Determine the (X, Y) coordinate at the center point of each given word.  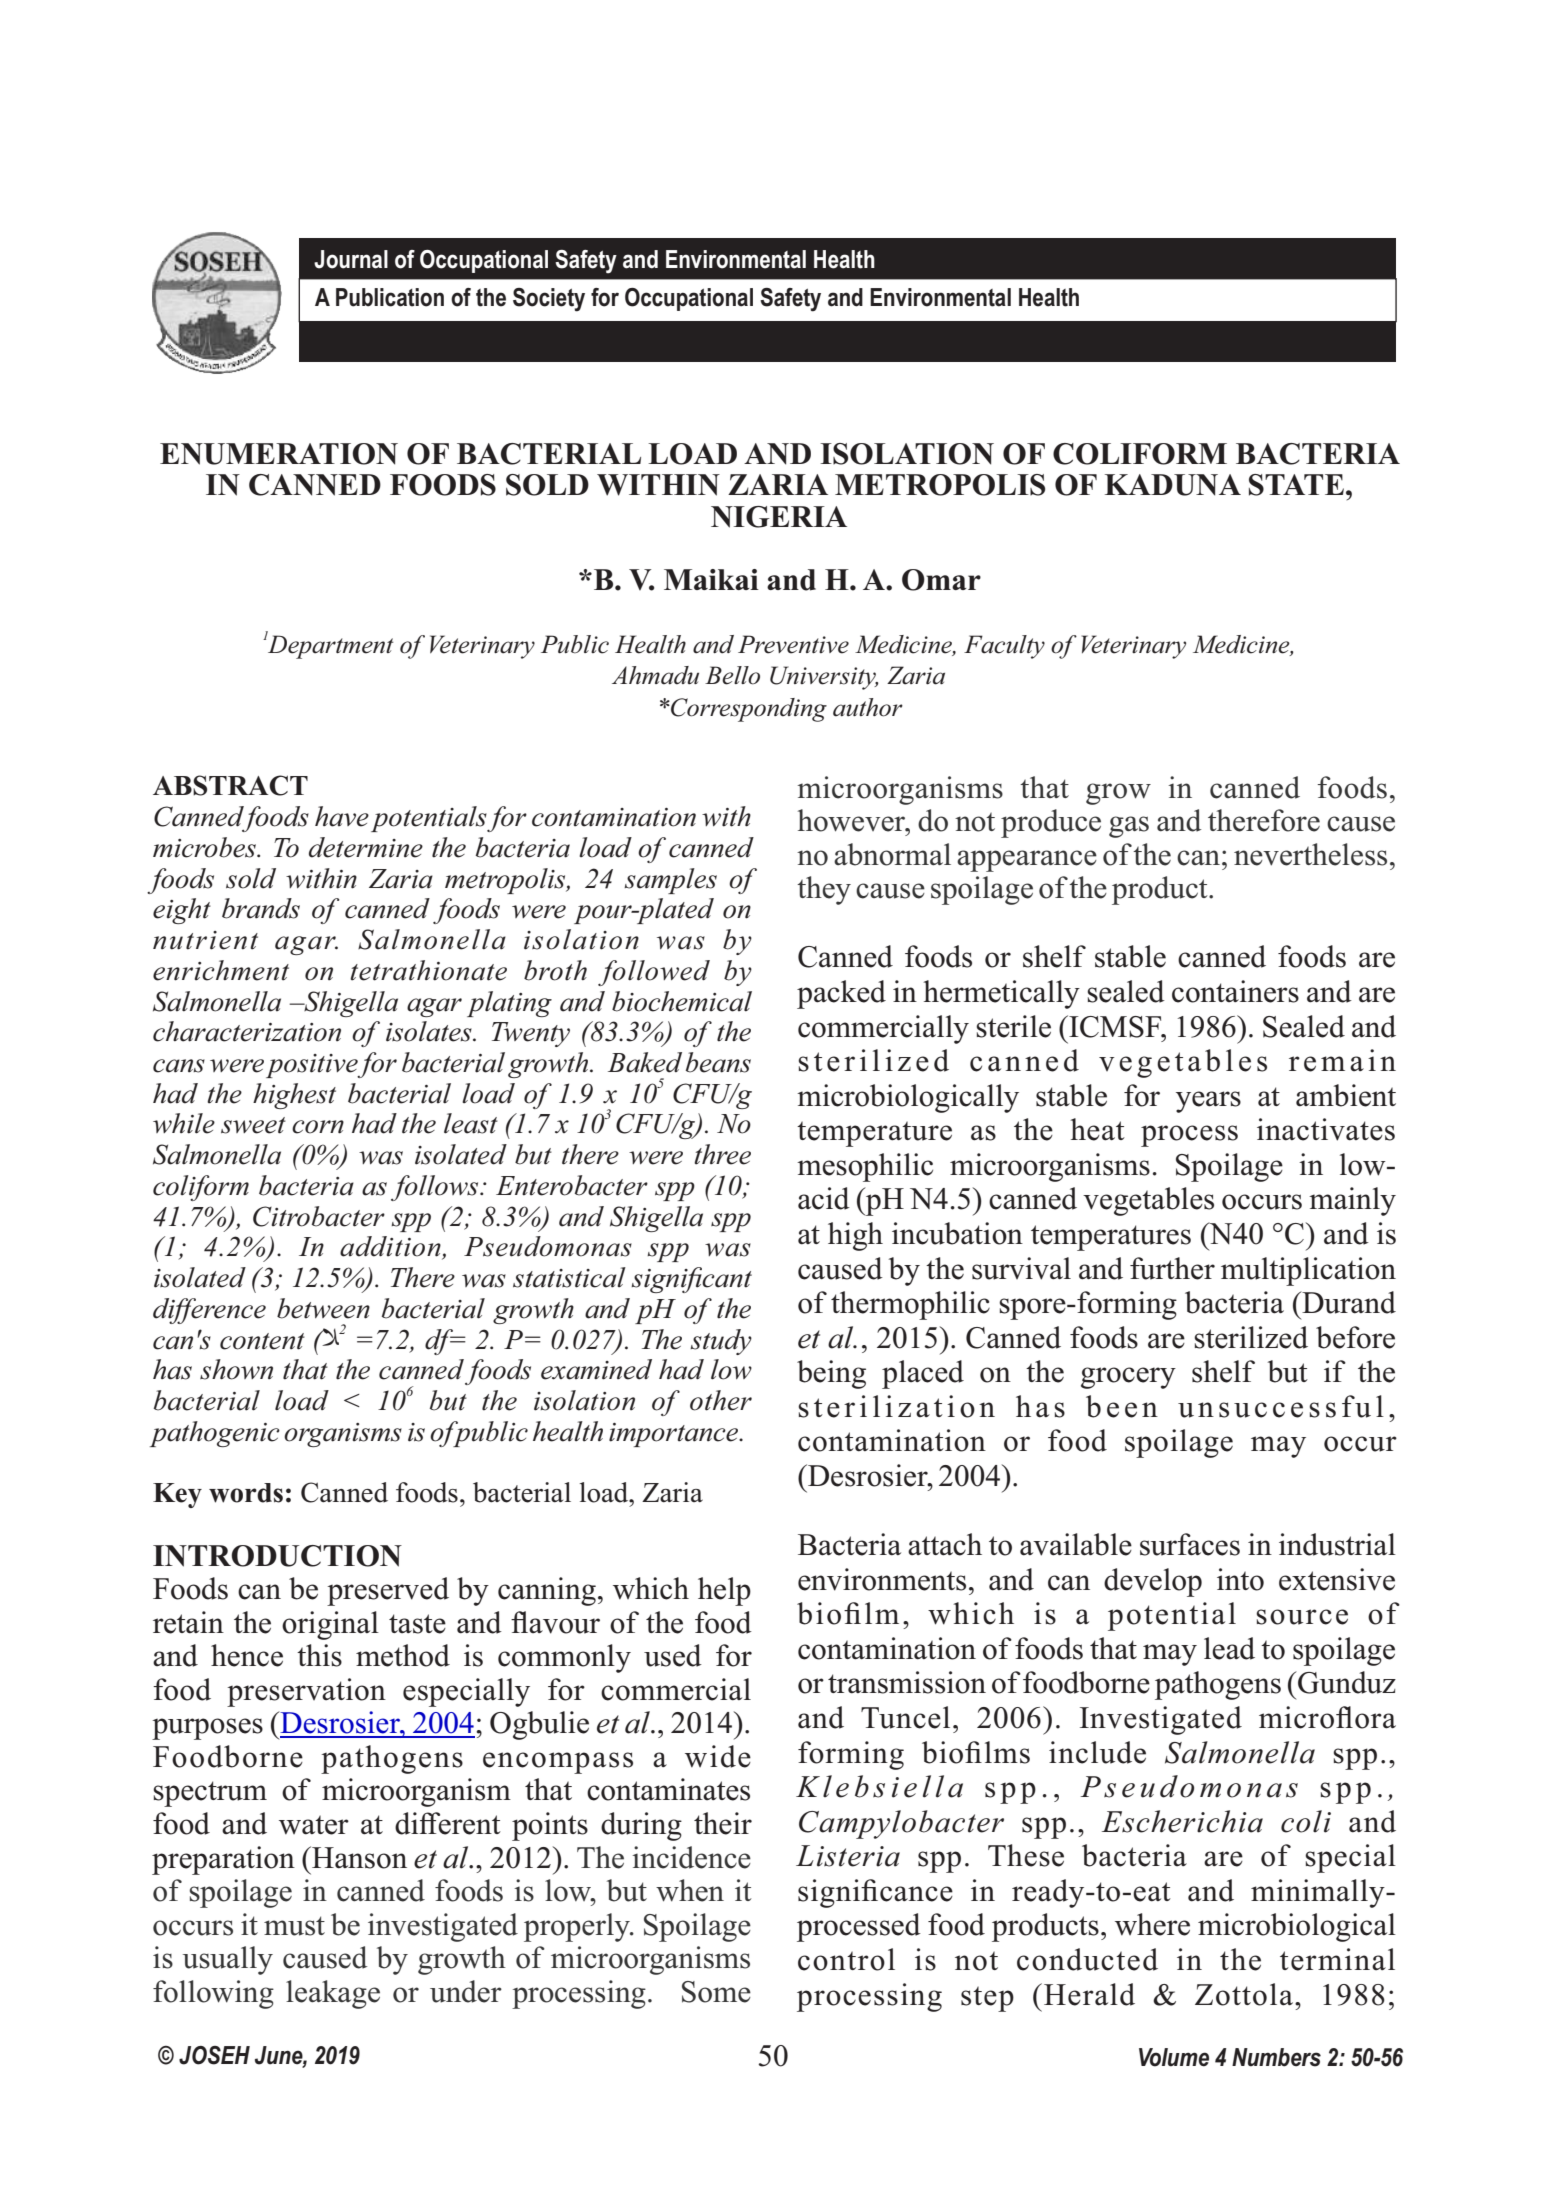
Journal (351, 259)
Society (549, 300)
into (1240, 1579)
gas (1129, 827)
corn (318, 1127)
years (1208, 1102)
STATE (1296, 485)
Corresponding (748, 710)
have (342, 816)
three (722, 1154)
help (724, 1591)
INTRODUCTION (277, 1556)
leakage (333, 1994)
